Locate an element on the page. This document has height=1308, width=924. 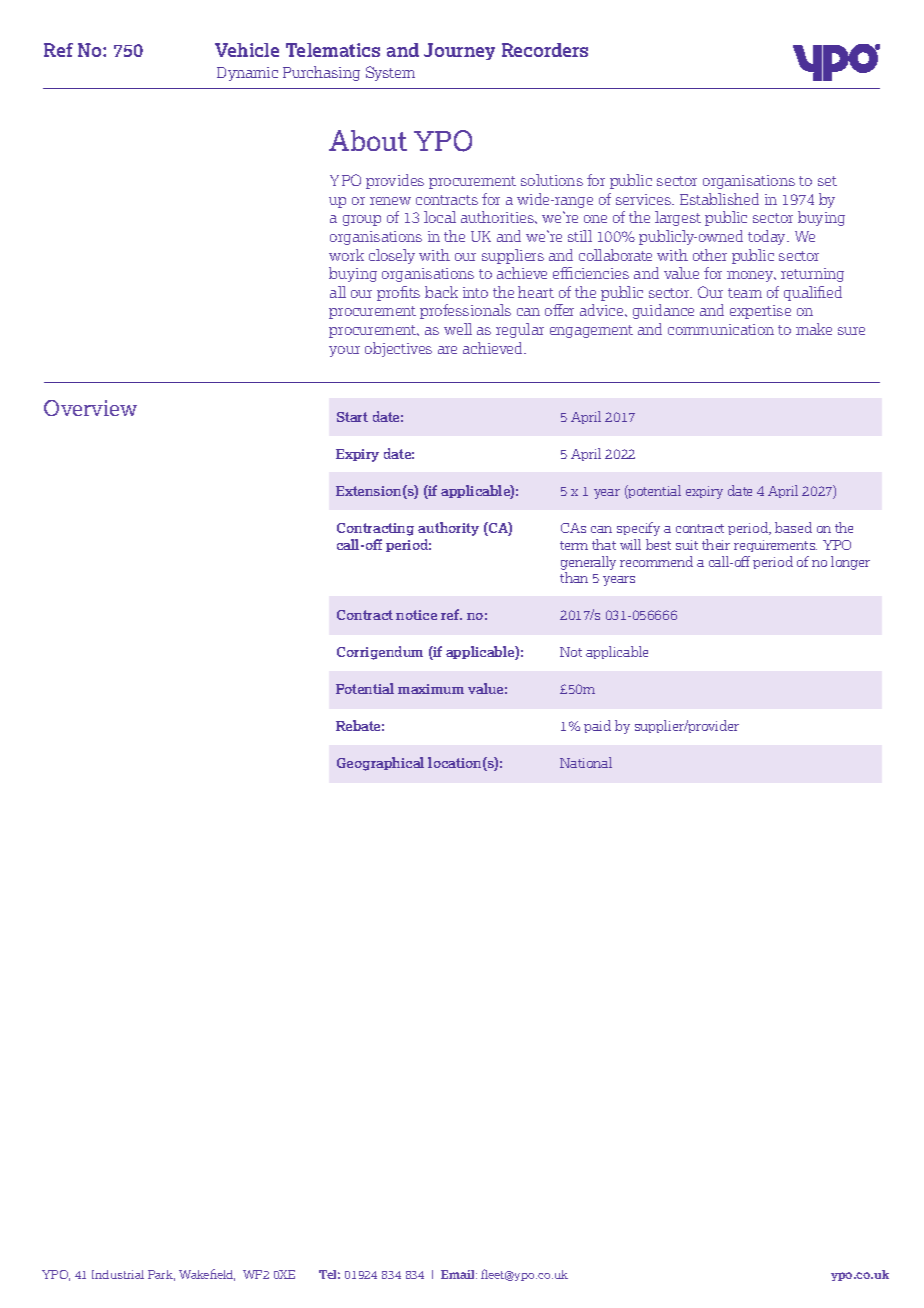
Park is located at coordinates (161, 1275).
